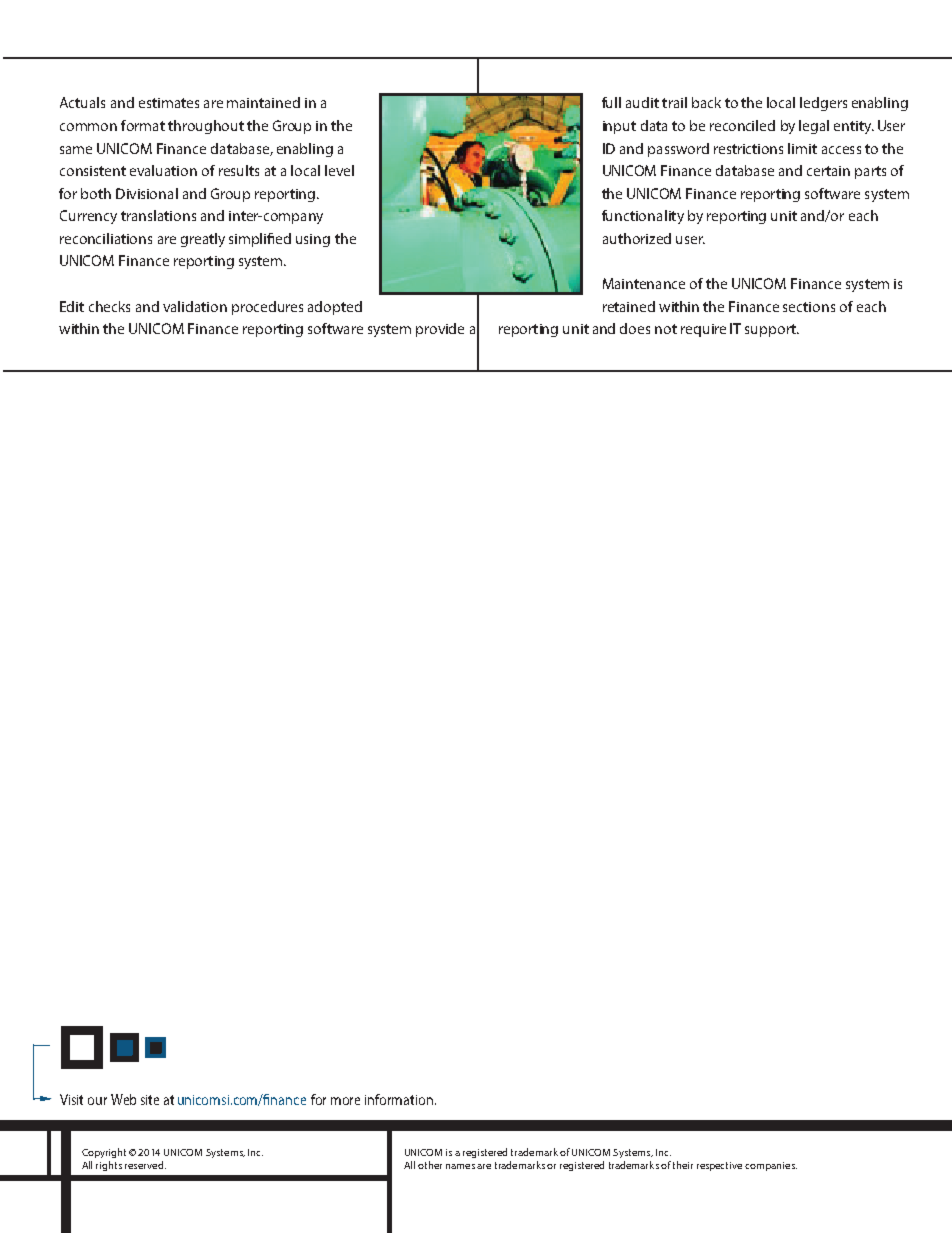 Image resolution: width=952 pixels, height=1233 pixels. What do you see at coordinates (206, 127) in the screenshot?
I see `throughout` at bounding box center [206, 127].
